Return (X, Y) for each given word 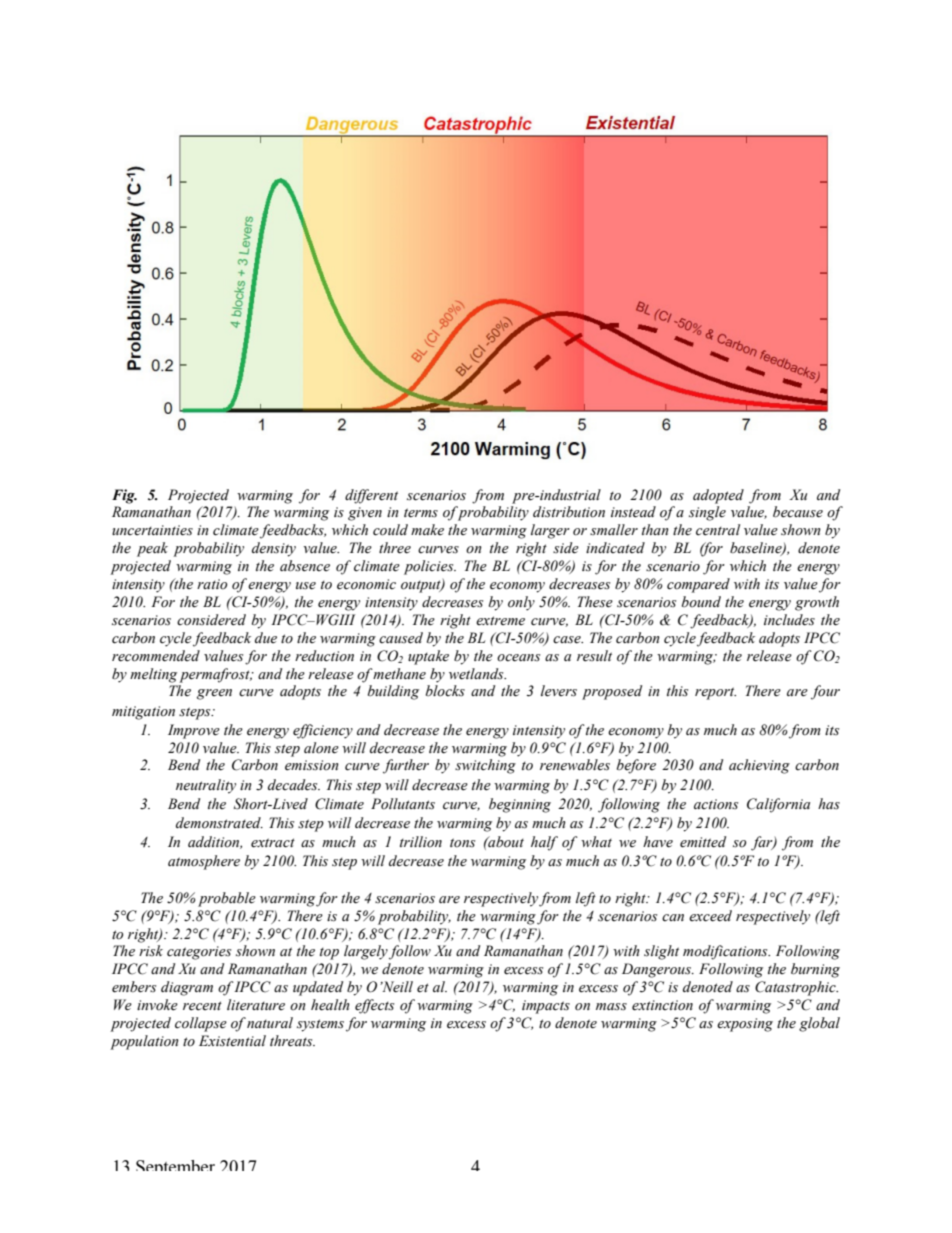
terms (421, 513)
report (715, 693)
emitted (703, 842)
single (707, 513)
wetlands (477, 674)
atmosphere (204, 862)
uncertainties (152, 530)
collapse (201, 1024)
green (214, 694)
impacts (546, 1007)
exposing (745, 1025)
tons (462, 843)
